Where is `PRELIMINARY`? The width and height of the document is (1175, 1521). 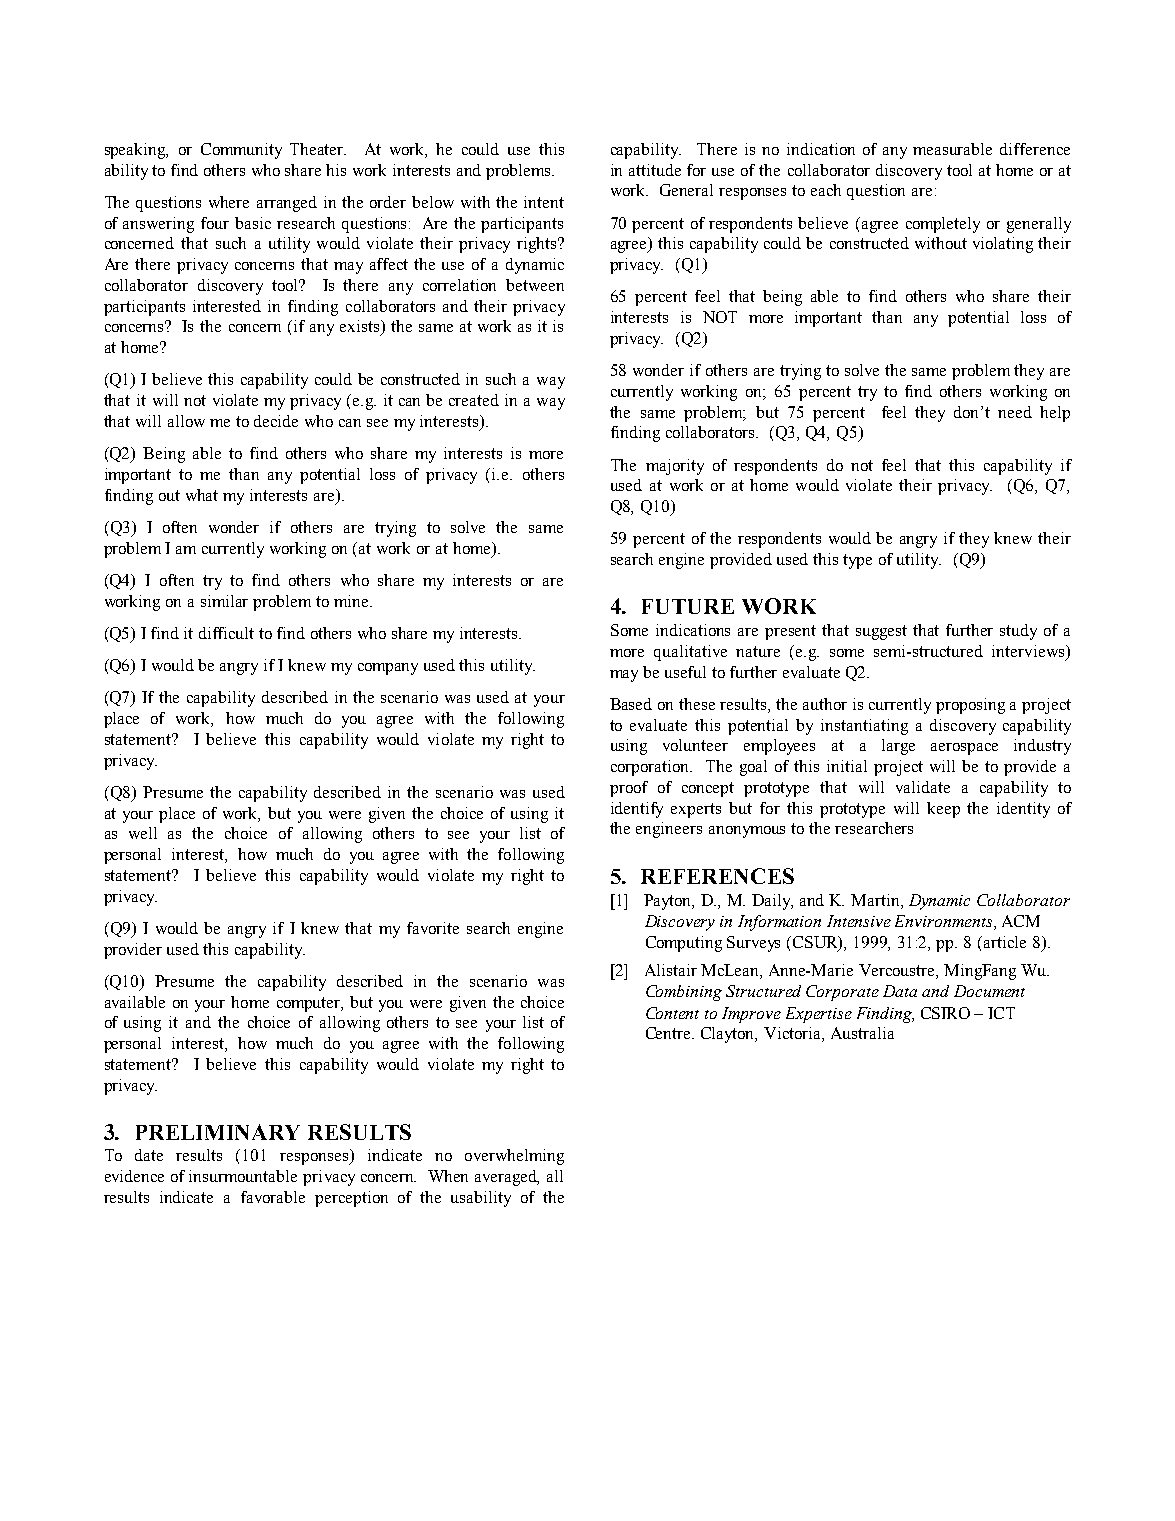 PRELIMINARY is located at coordinates (218, 1132).
